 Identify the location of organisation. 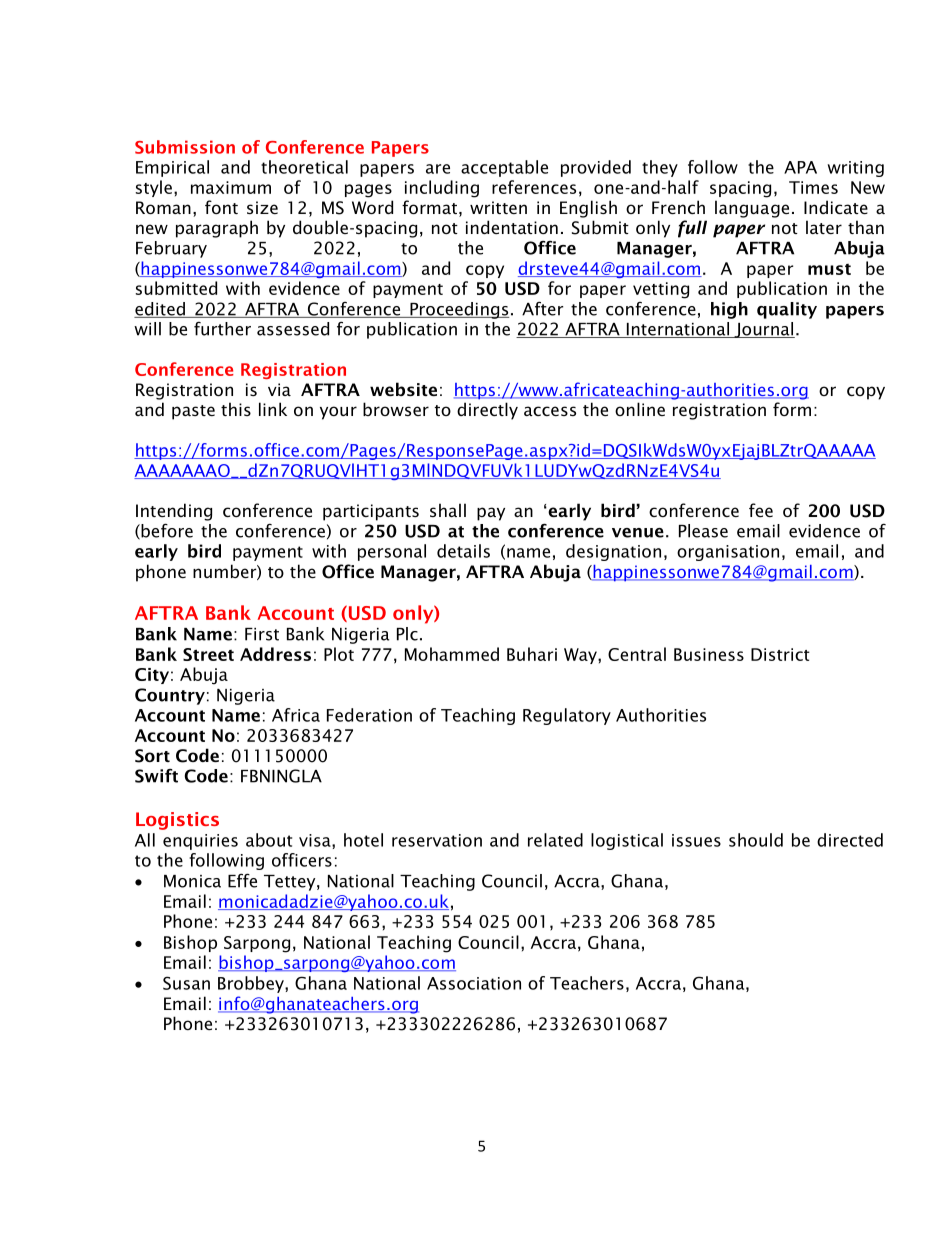
(728, 553).
